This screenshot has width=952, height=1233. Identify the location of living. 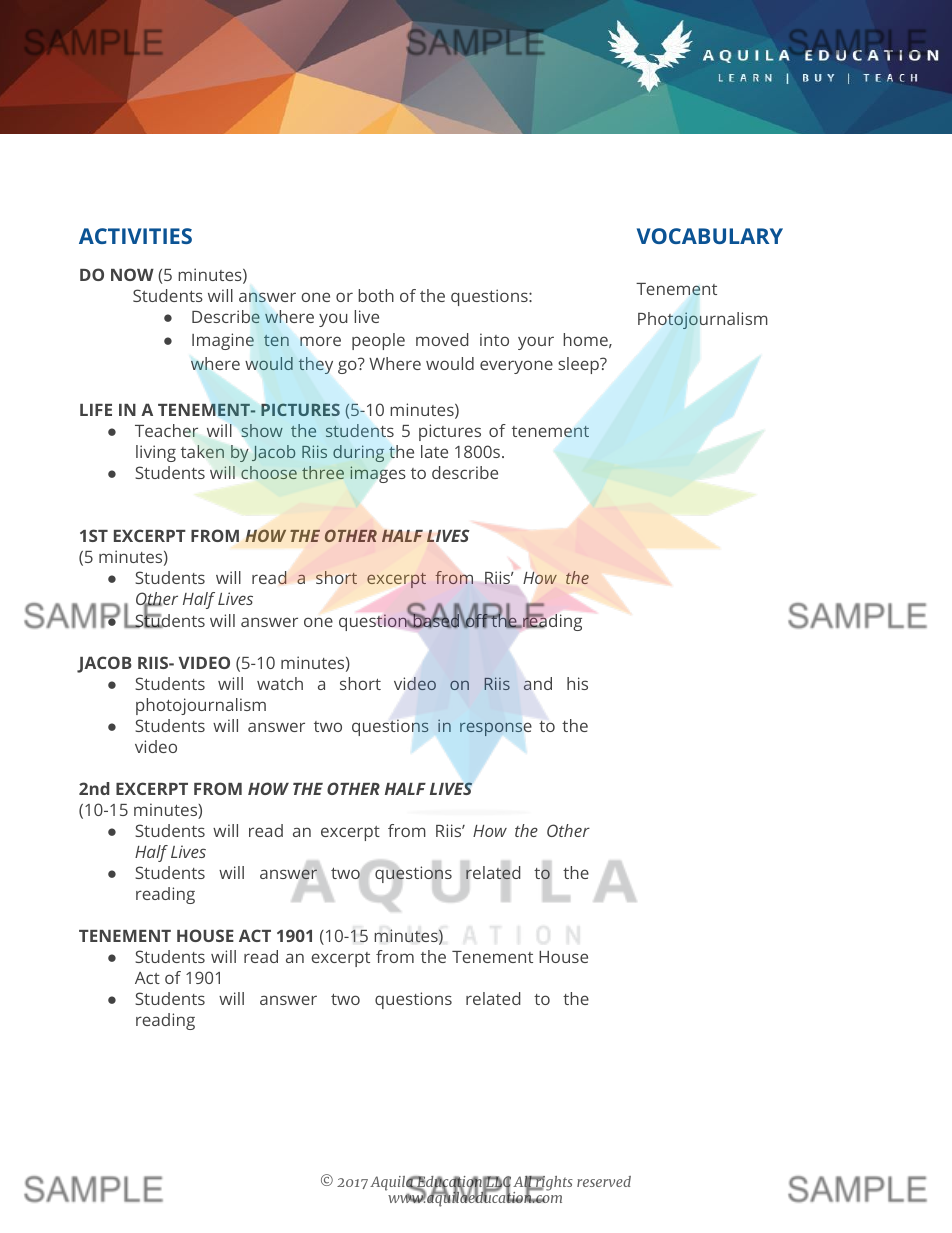
(156, 453).
